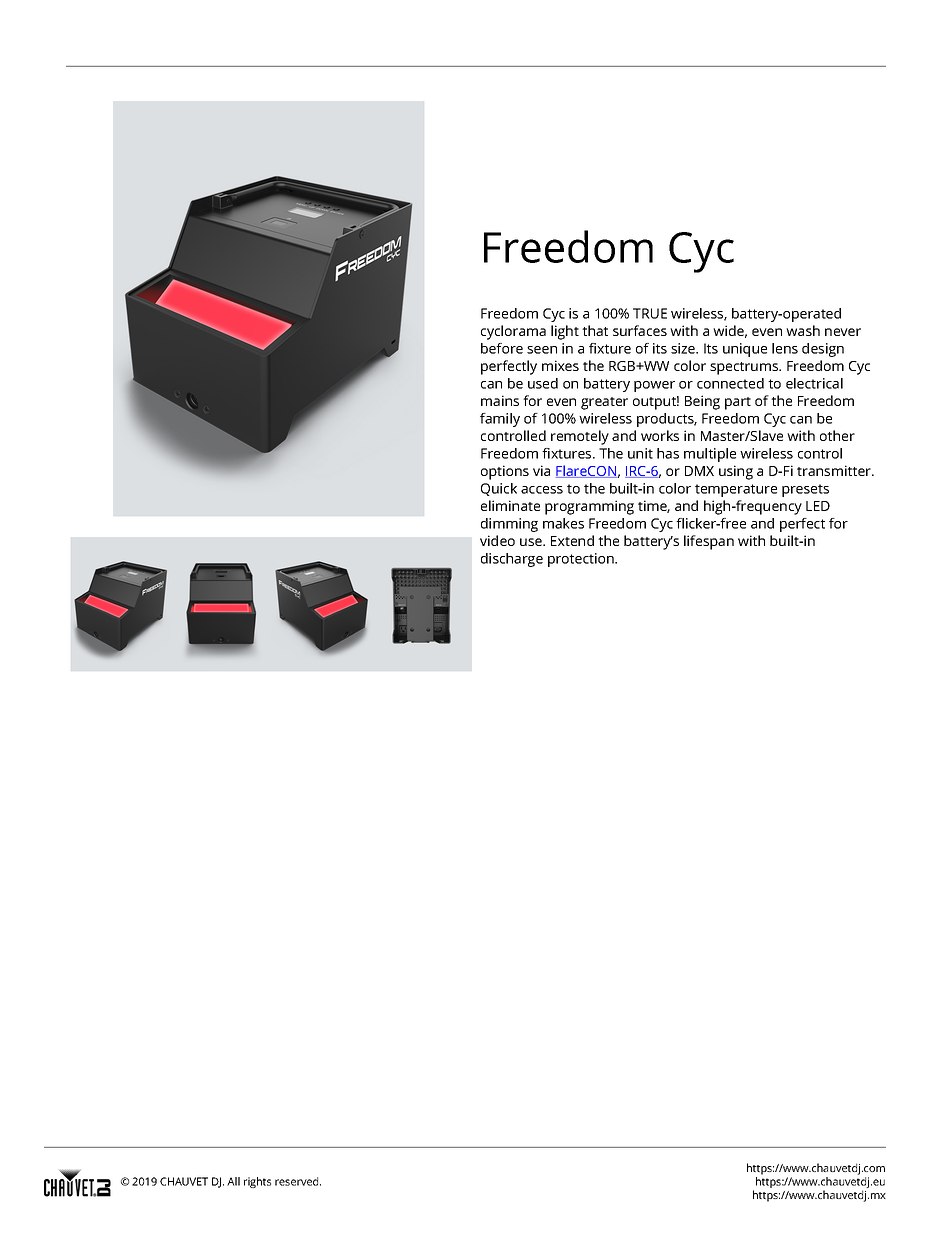 This page has width=952, height=1233. Describe the element at coordinates (497, 540) in the page. I see `video` at that location.
